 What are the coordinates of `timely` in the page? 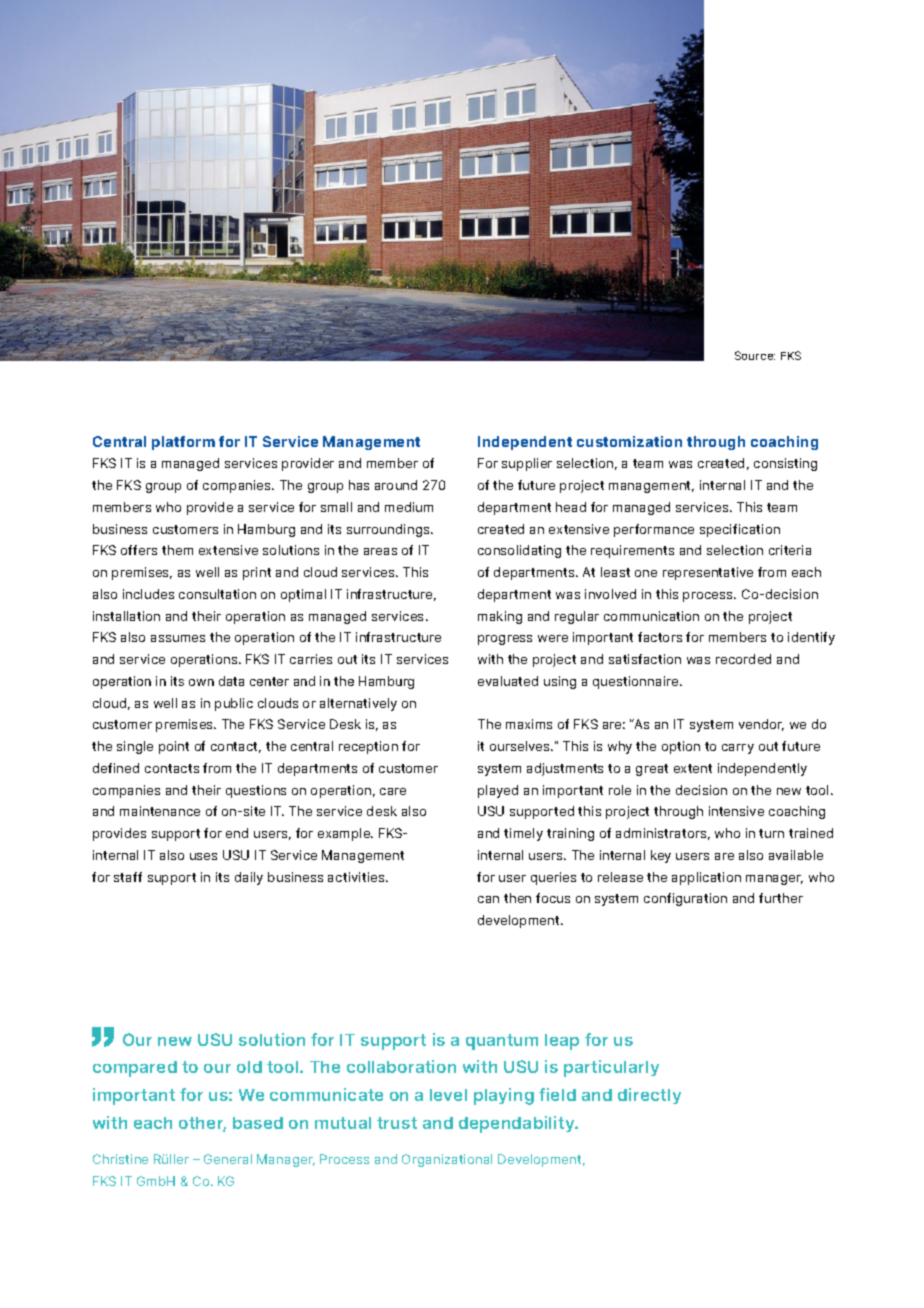 It's located at (523, 834).
